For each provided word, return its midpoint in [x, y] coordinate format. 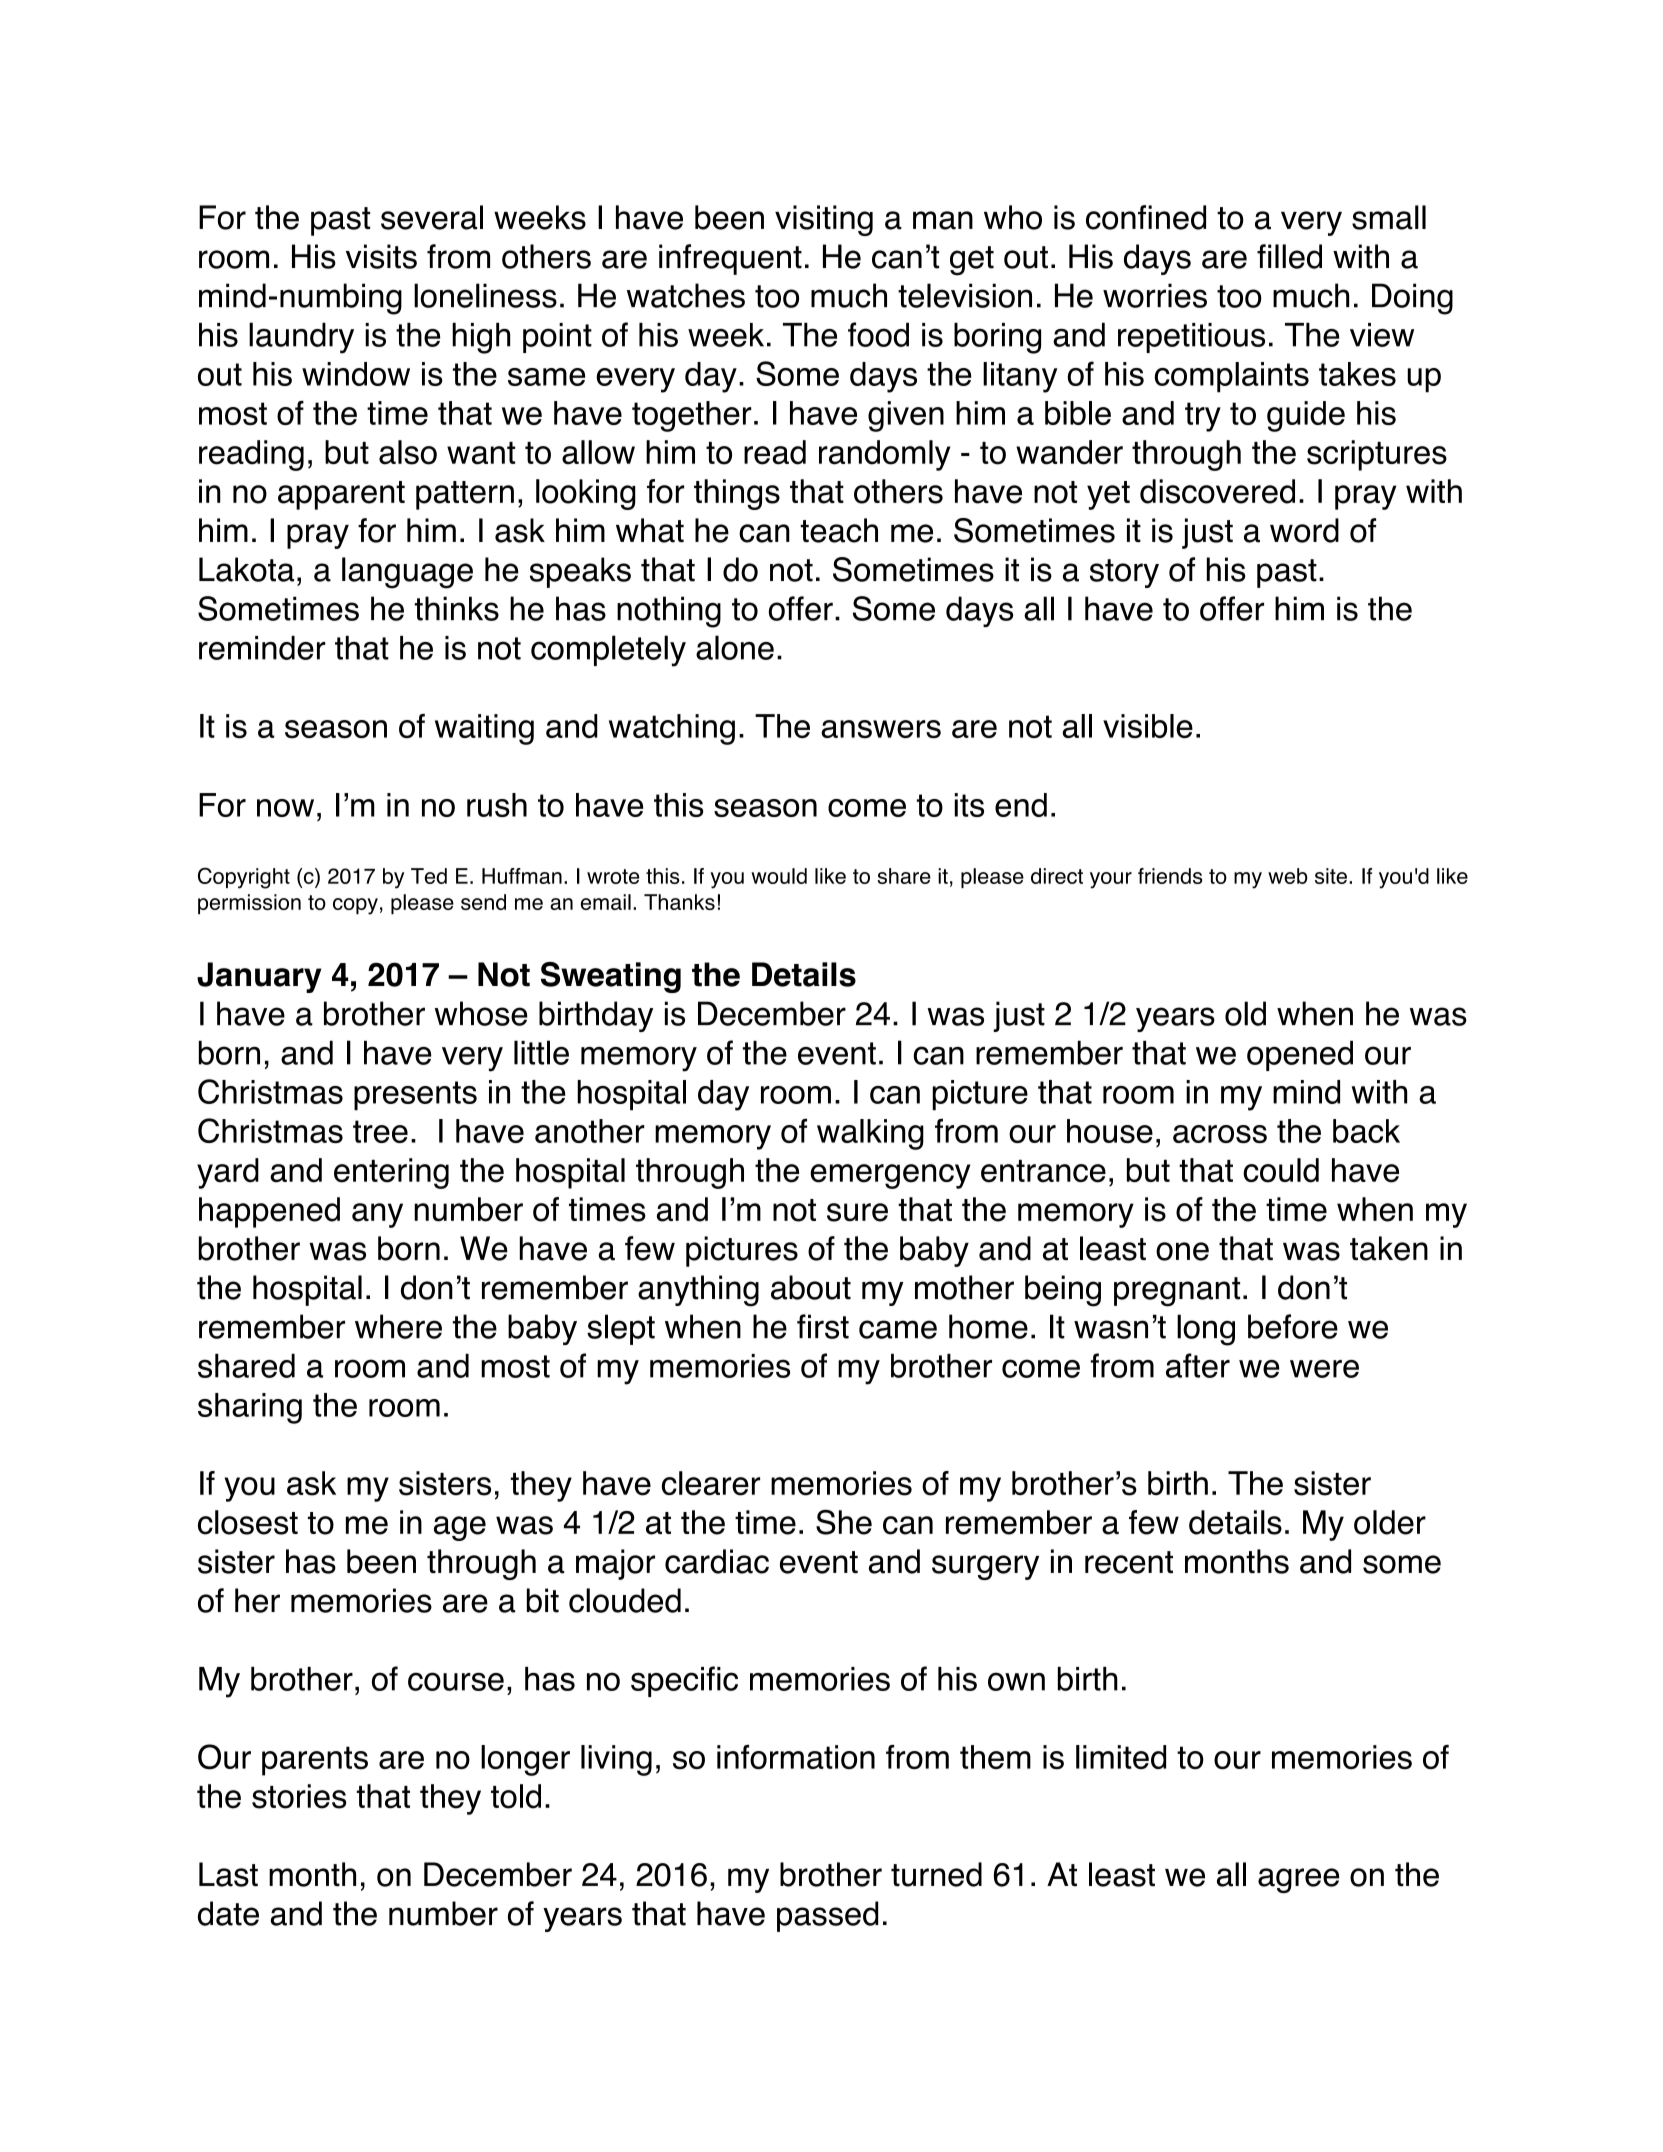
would [779, 876]
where [398, 1326]
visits [381, 256]
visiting [824, 220]
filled [1289, 256]
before [1293, 1326]
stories [299, 1796]
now [285, 808]
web [1288, 876]
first [823, 1326]
